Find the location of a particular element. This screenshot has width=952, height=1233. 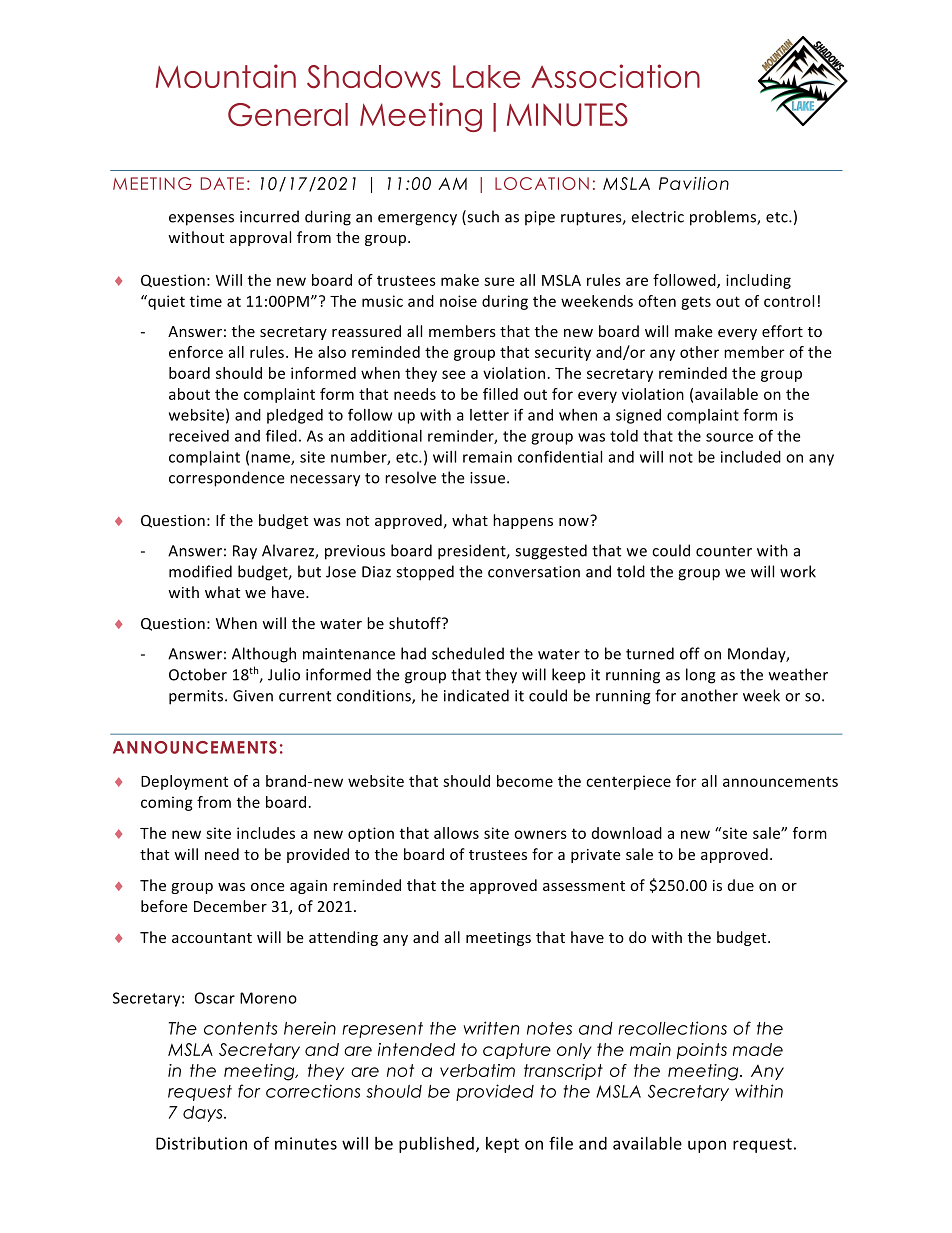

Lake is located at coordinates (486, 76).
